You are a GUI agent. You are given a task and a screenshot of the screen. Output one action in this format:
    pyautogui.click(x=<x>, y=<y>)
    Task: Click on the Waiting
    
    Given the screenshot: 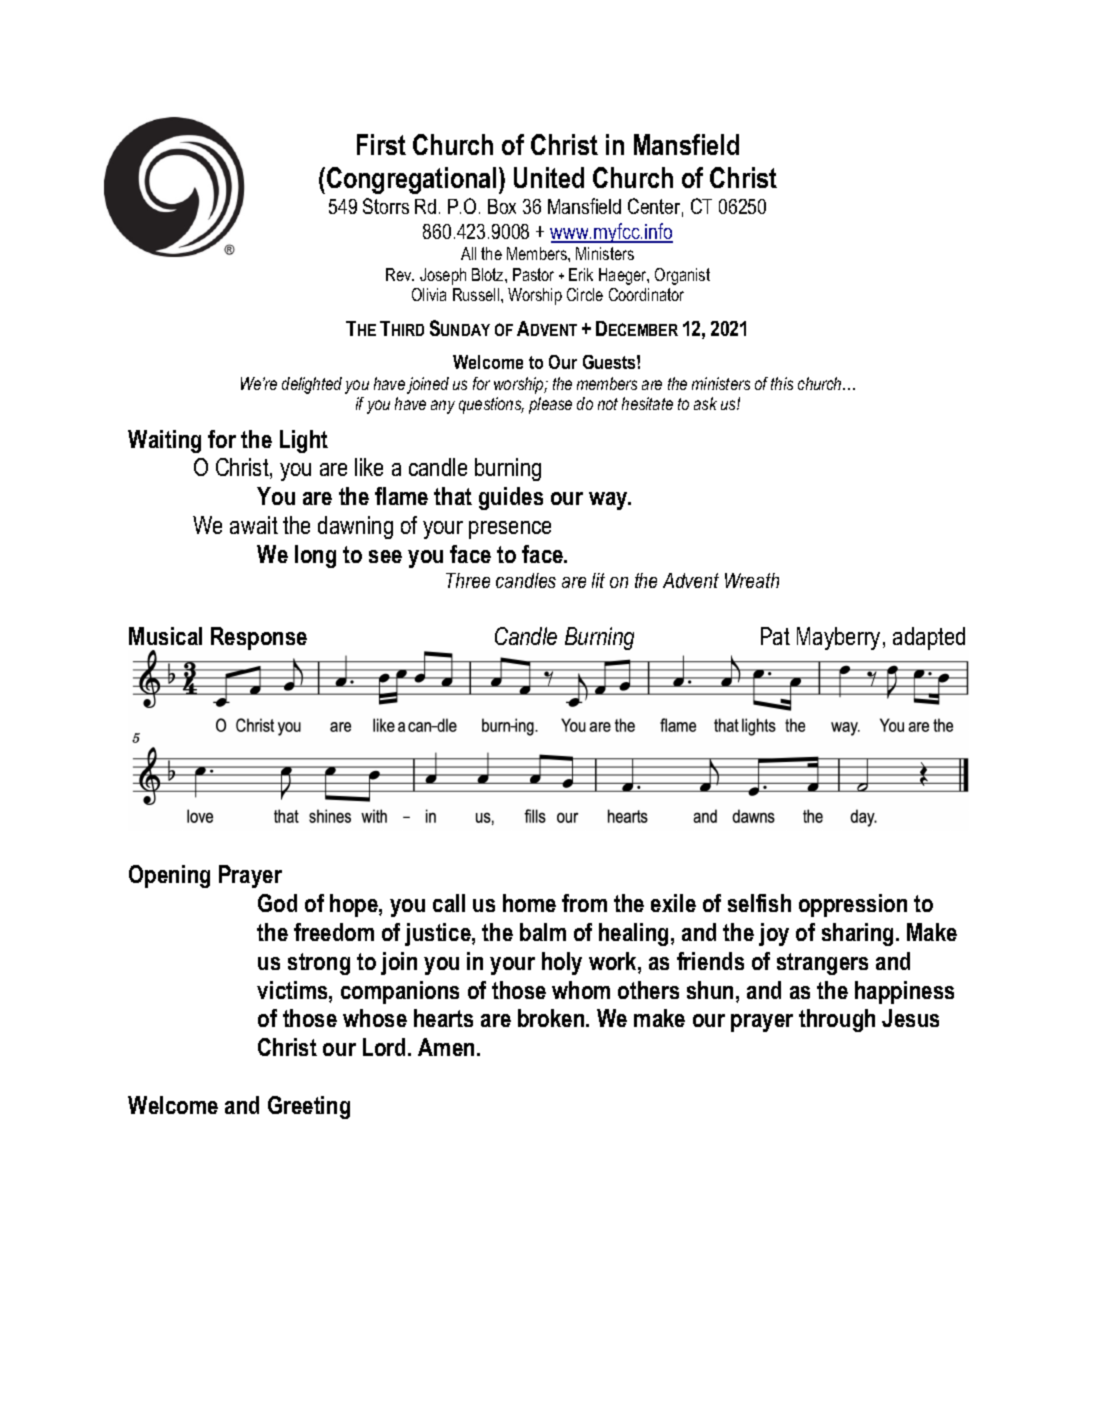 What is the action you would take?
    pyautogui.click(x=164, y=441)
